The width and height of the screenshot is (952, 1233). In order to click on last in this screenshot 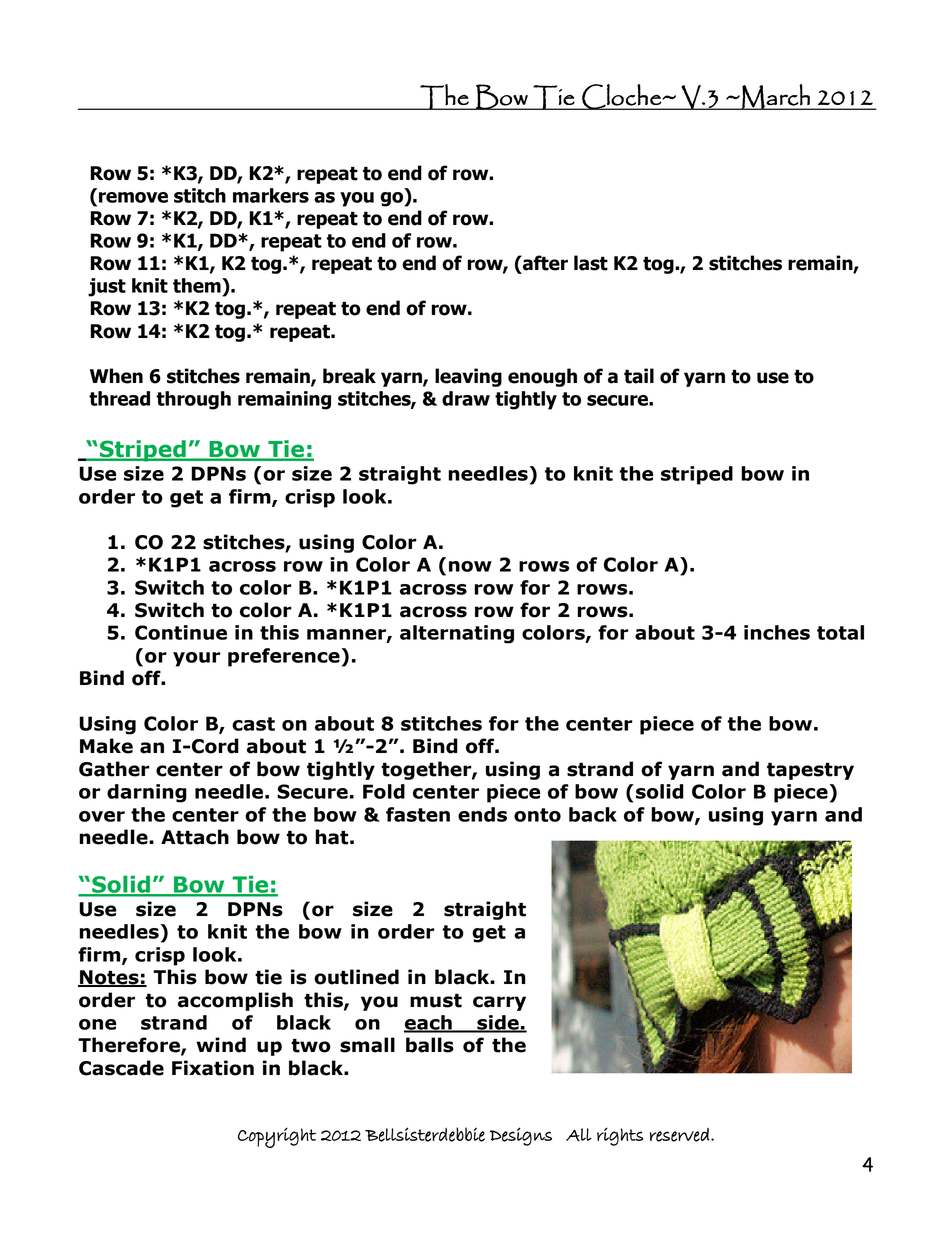, I will do `click(591, 263)`.
